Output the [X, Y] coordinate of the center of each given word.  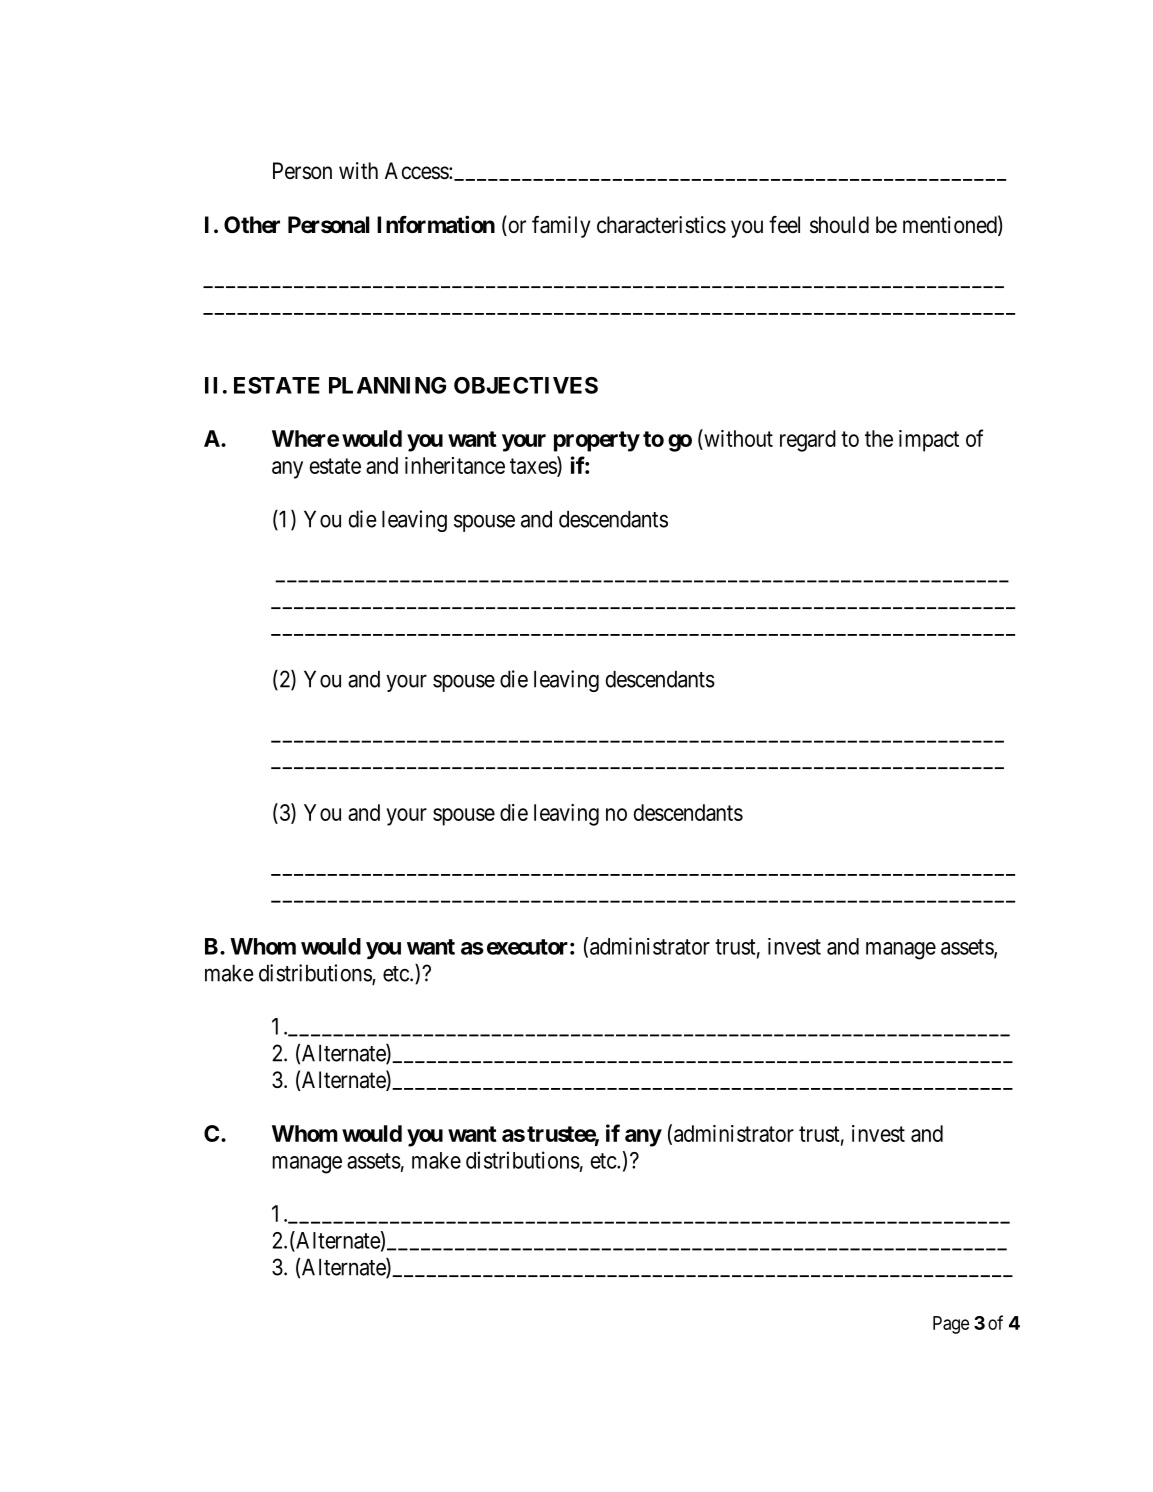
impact [929, 441]
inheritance [455, 465]
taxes [534, 467]
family [561, 227]
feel [784, 225]
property [597, 441]
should [839, 225]
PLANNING [387, 385]
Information [436, 224]
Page [951, 1325]
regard [808, 441]
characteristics [661, 225]
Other [252, 225]
